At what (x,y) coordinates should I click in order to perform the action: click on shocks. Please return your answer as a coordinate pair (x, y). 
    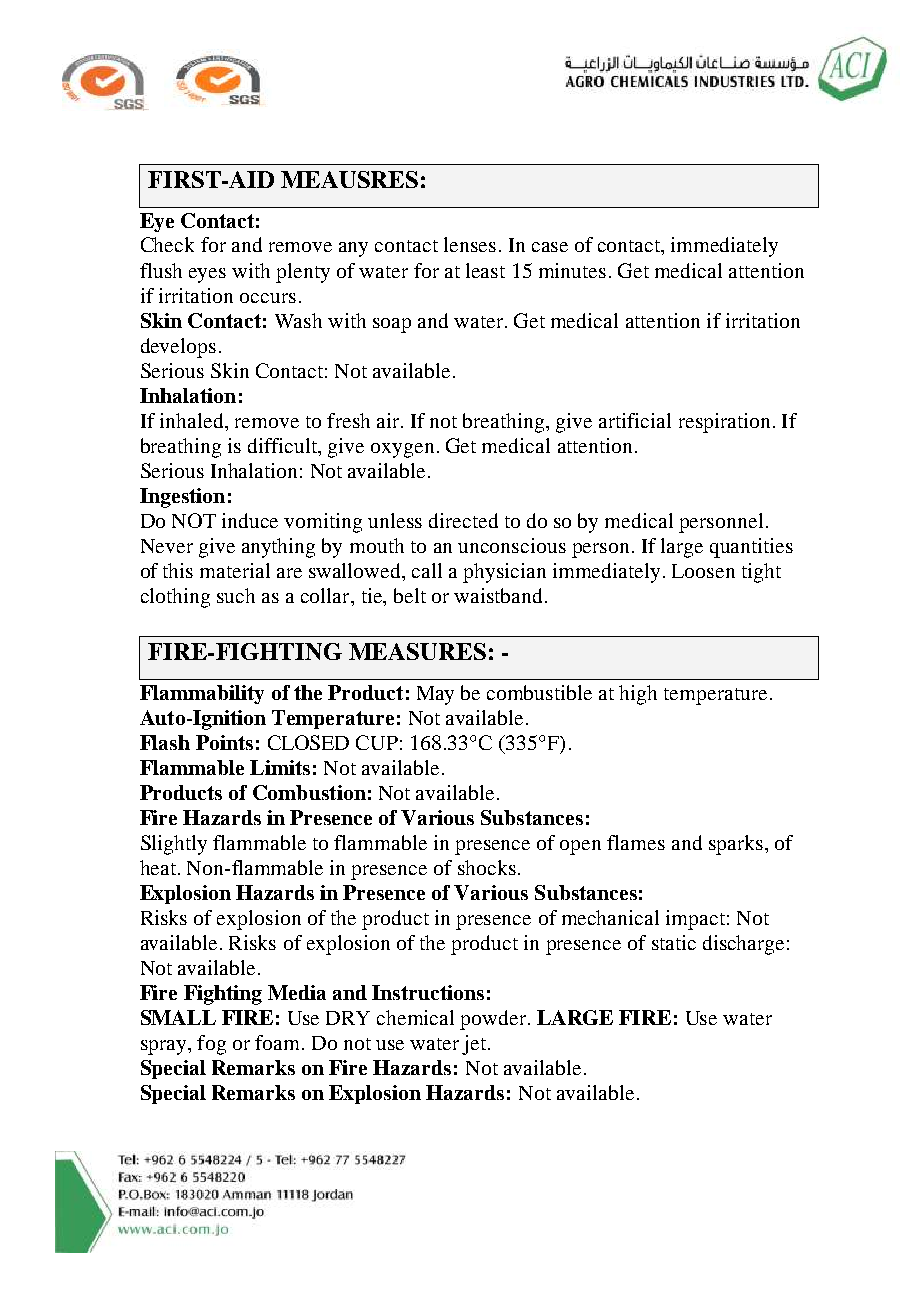
    Looking at the image, I should click on (487, 867).
